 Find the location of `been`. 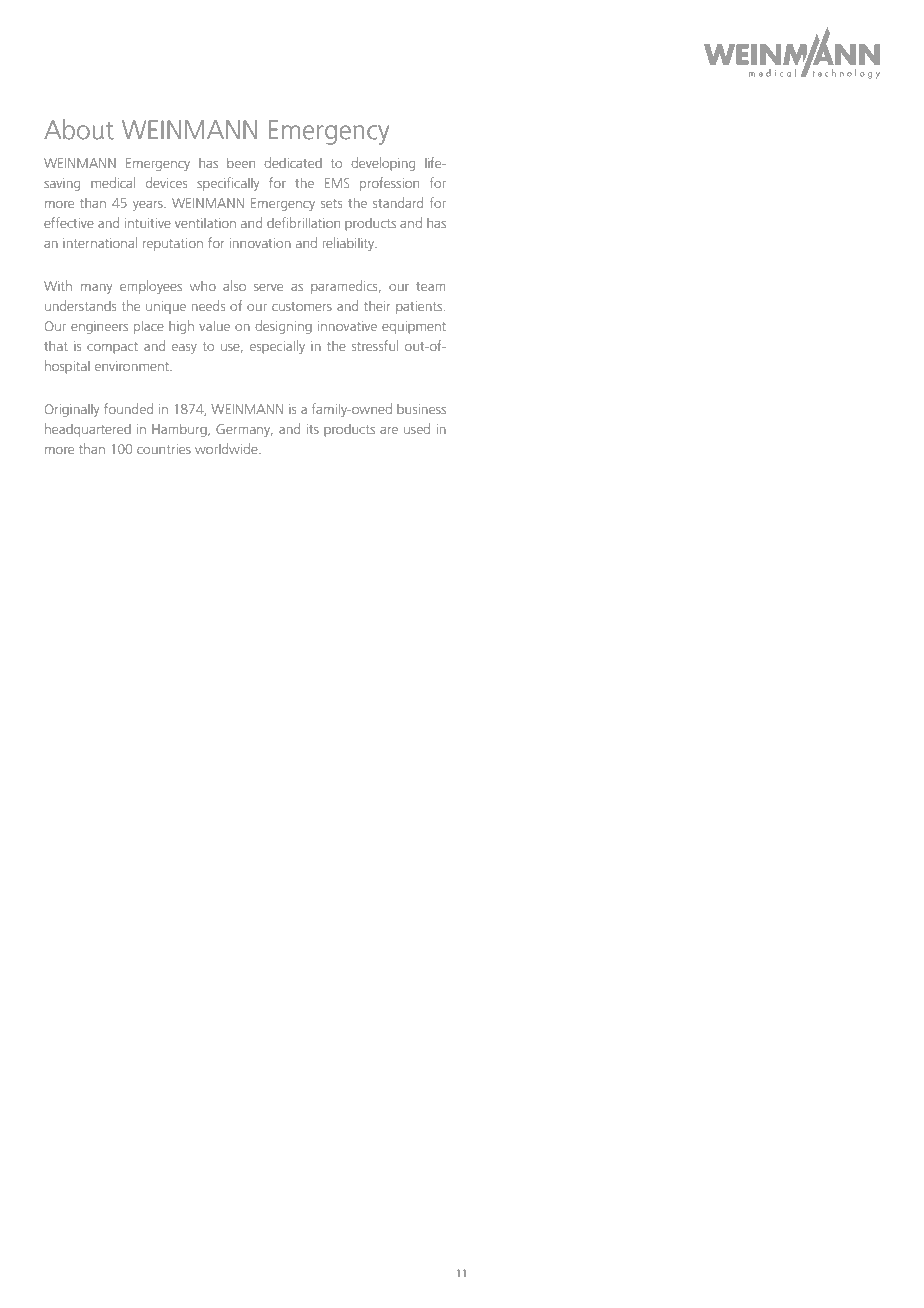

been is located at coordinates (241, 163).
